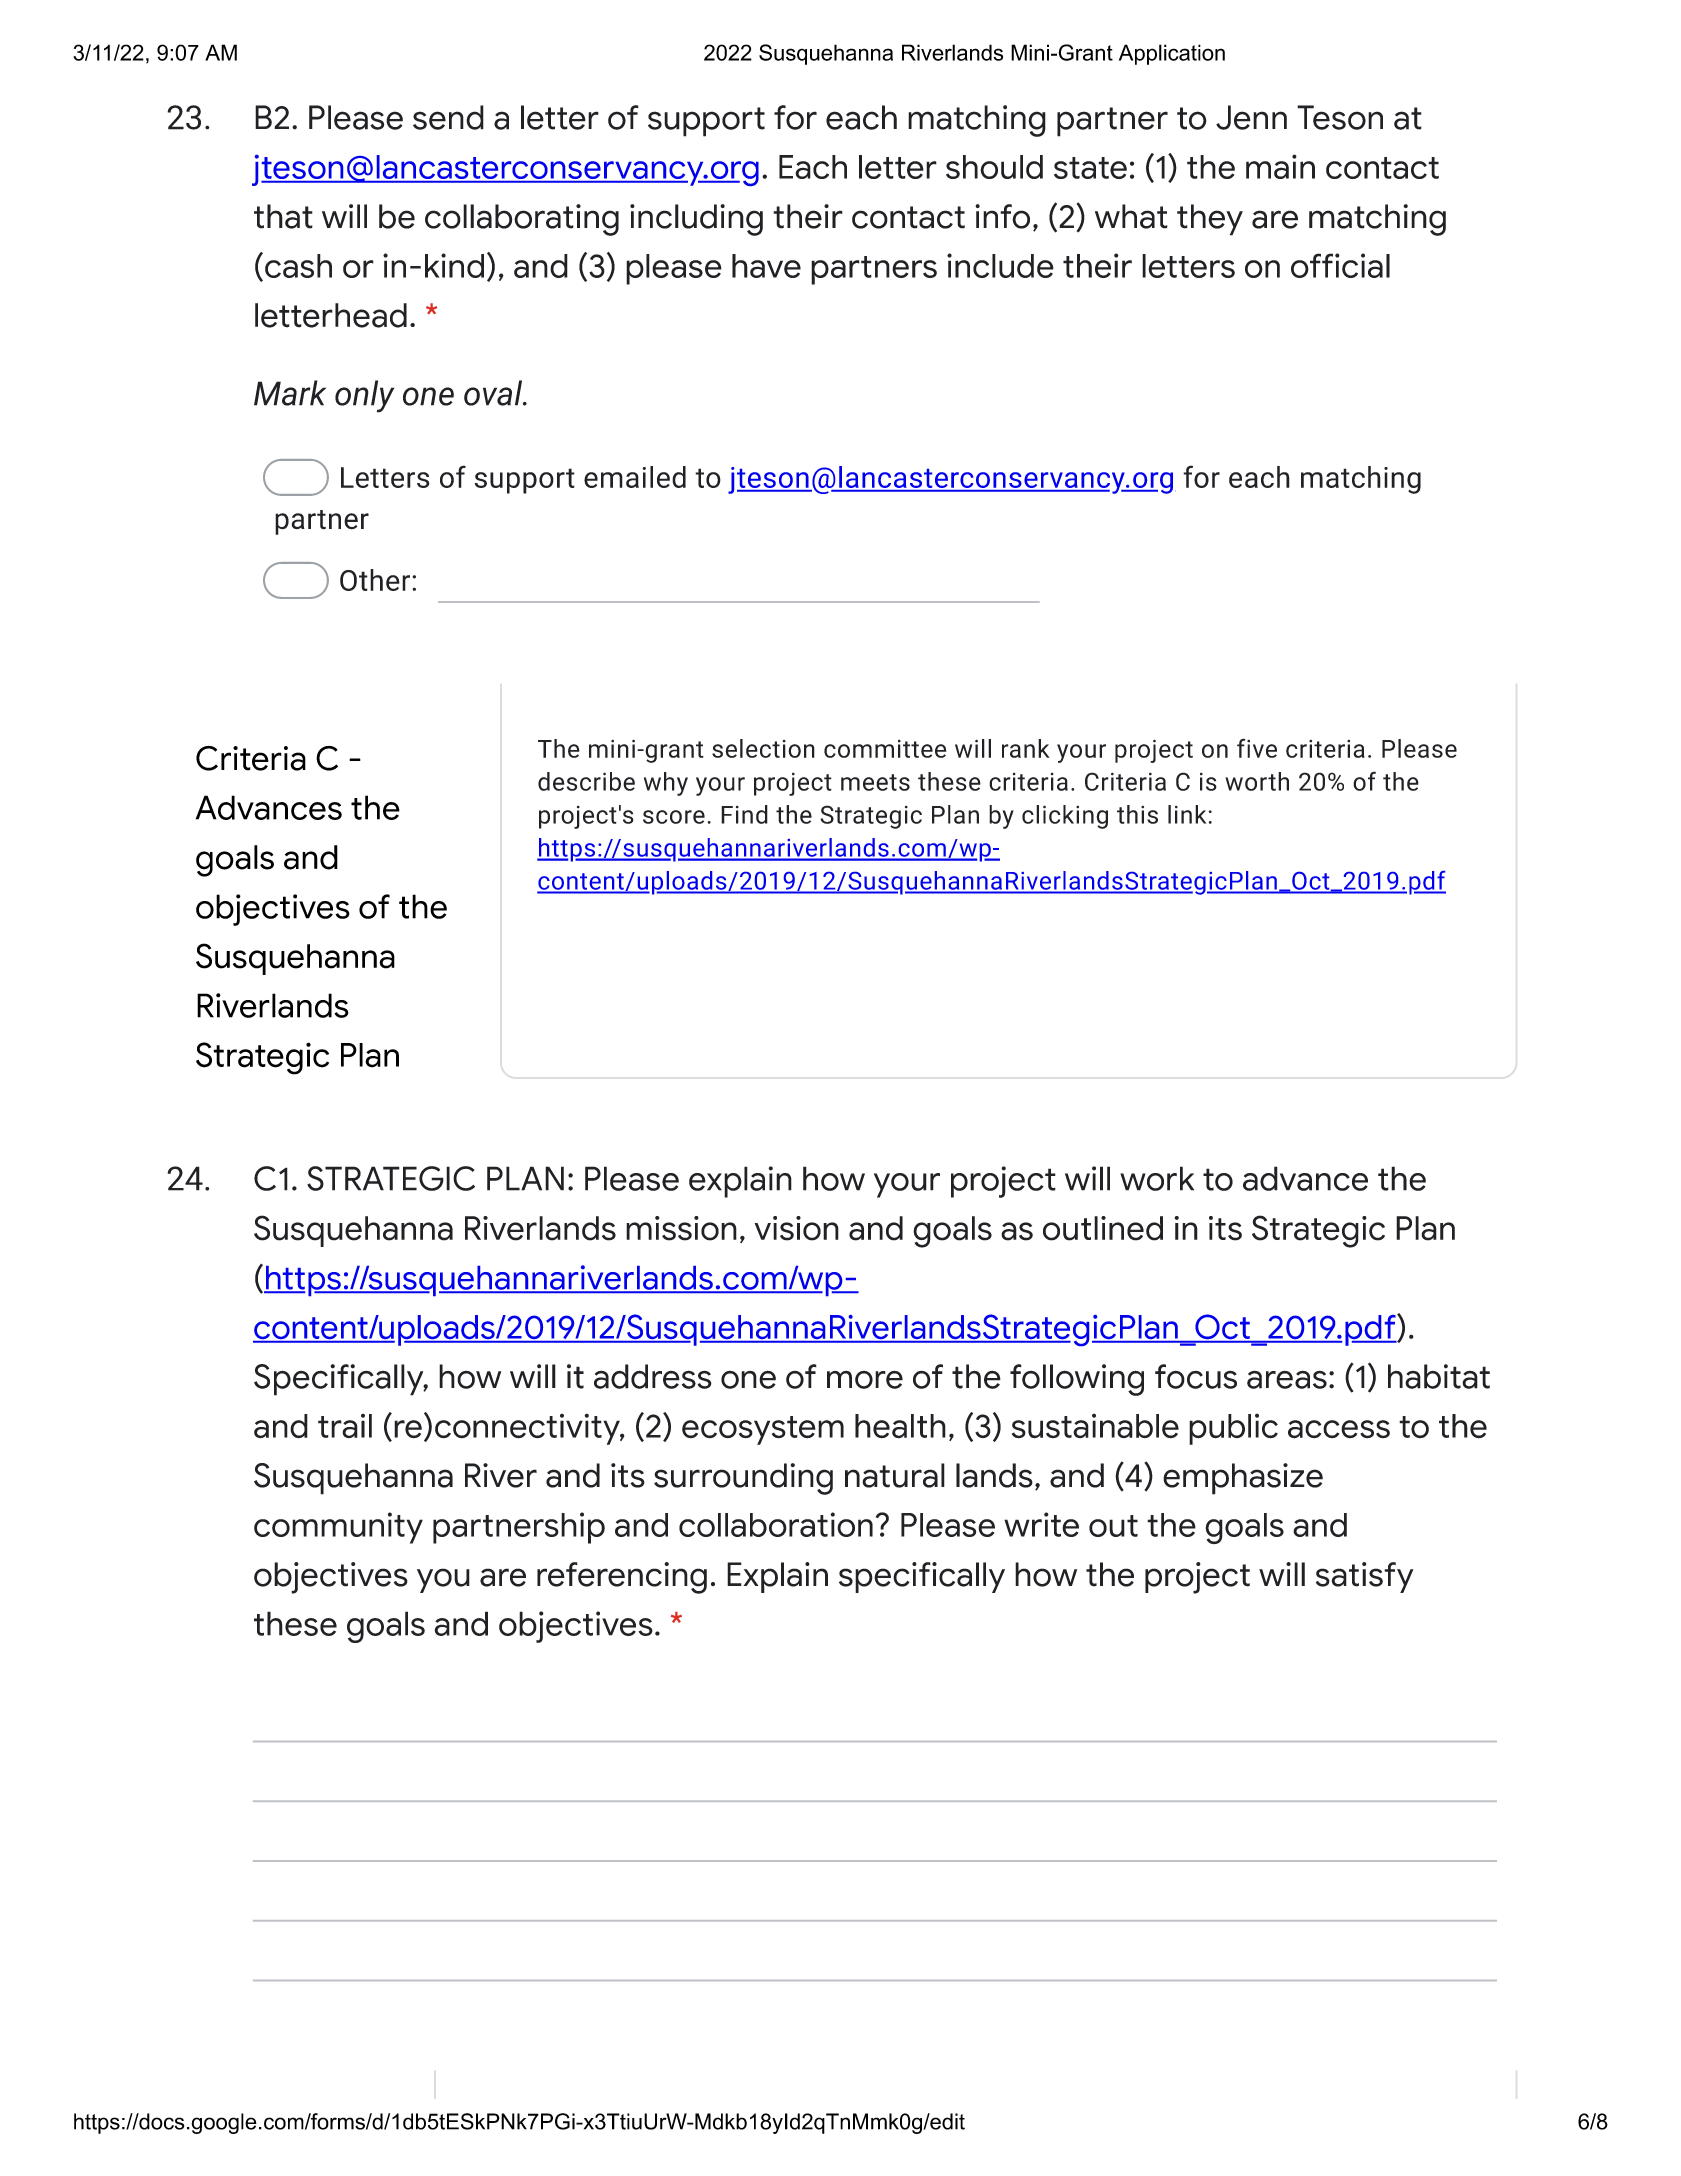 The width and height of the image is (1681, 2176). What do you see at coordinates (796, 1228) in the image?
I see `vision` at bounding box center [796, 1228].
